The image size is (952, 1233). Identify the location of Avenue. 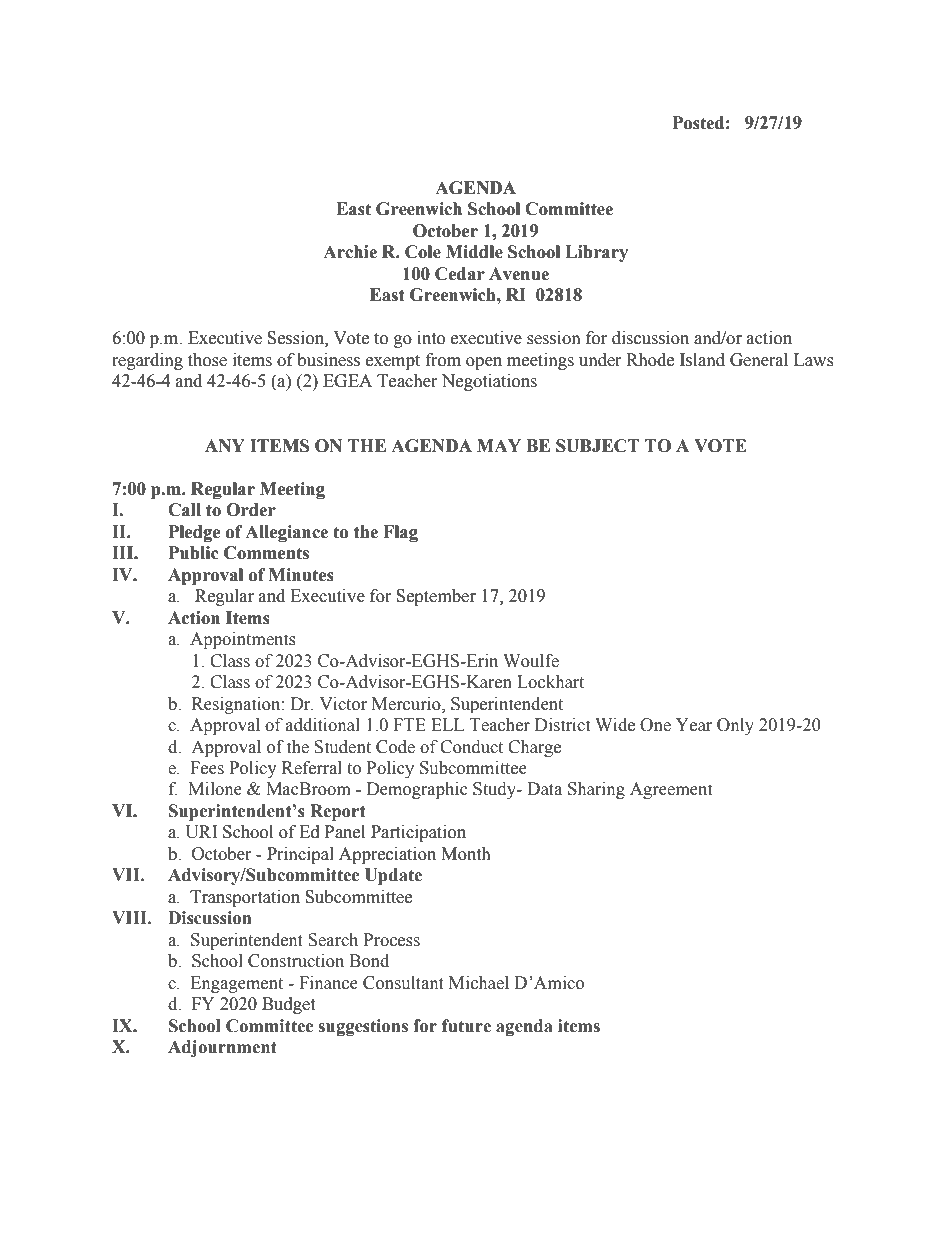
(519, 274).
